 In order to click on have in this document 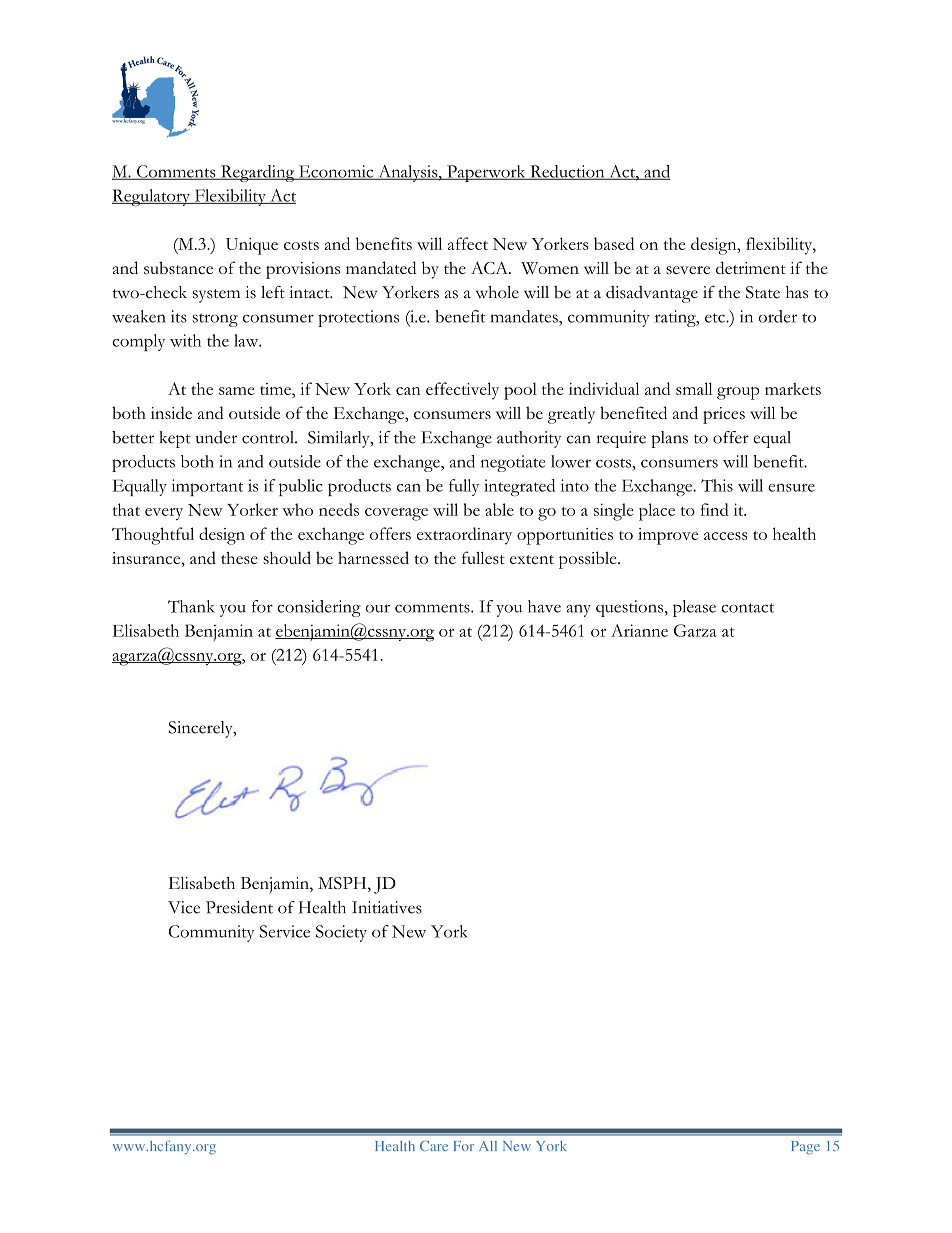, I will do `click(544, 606)`.
